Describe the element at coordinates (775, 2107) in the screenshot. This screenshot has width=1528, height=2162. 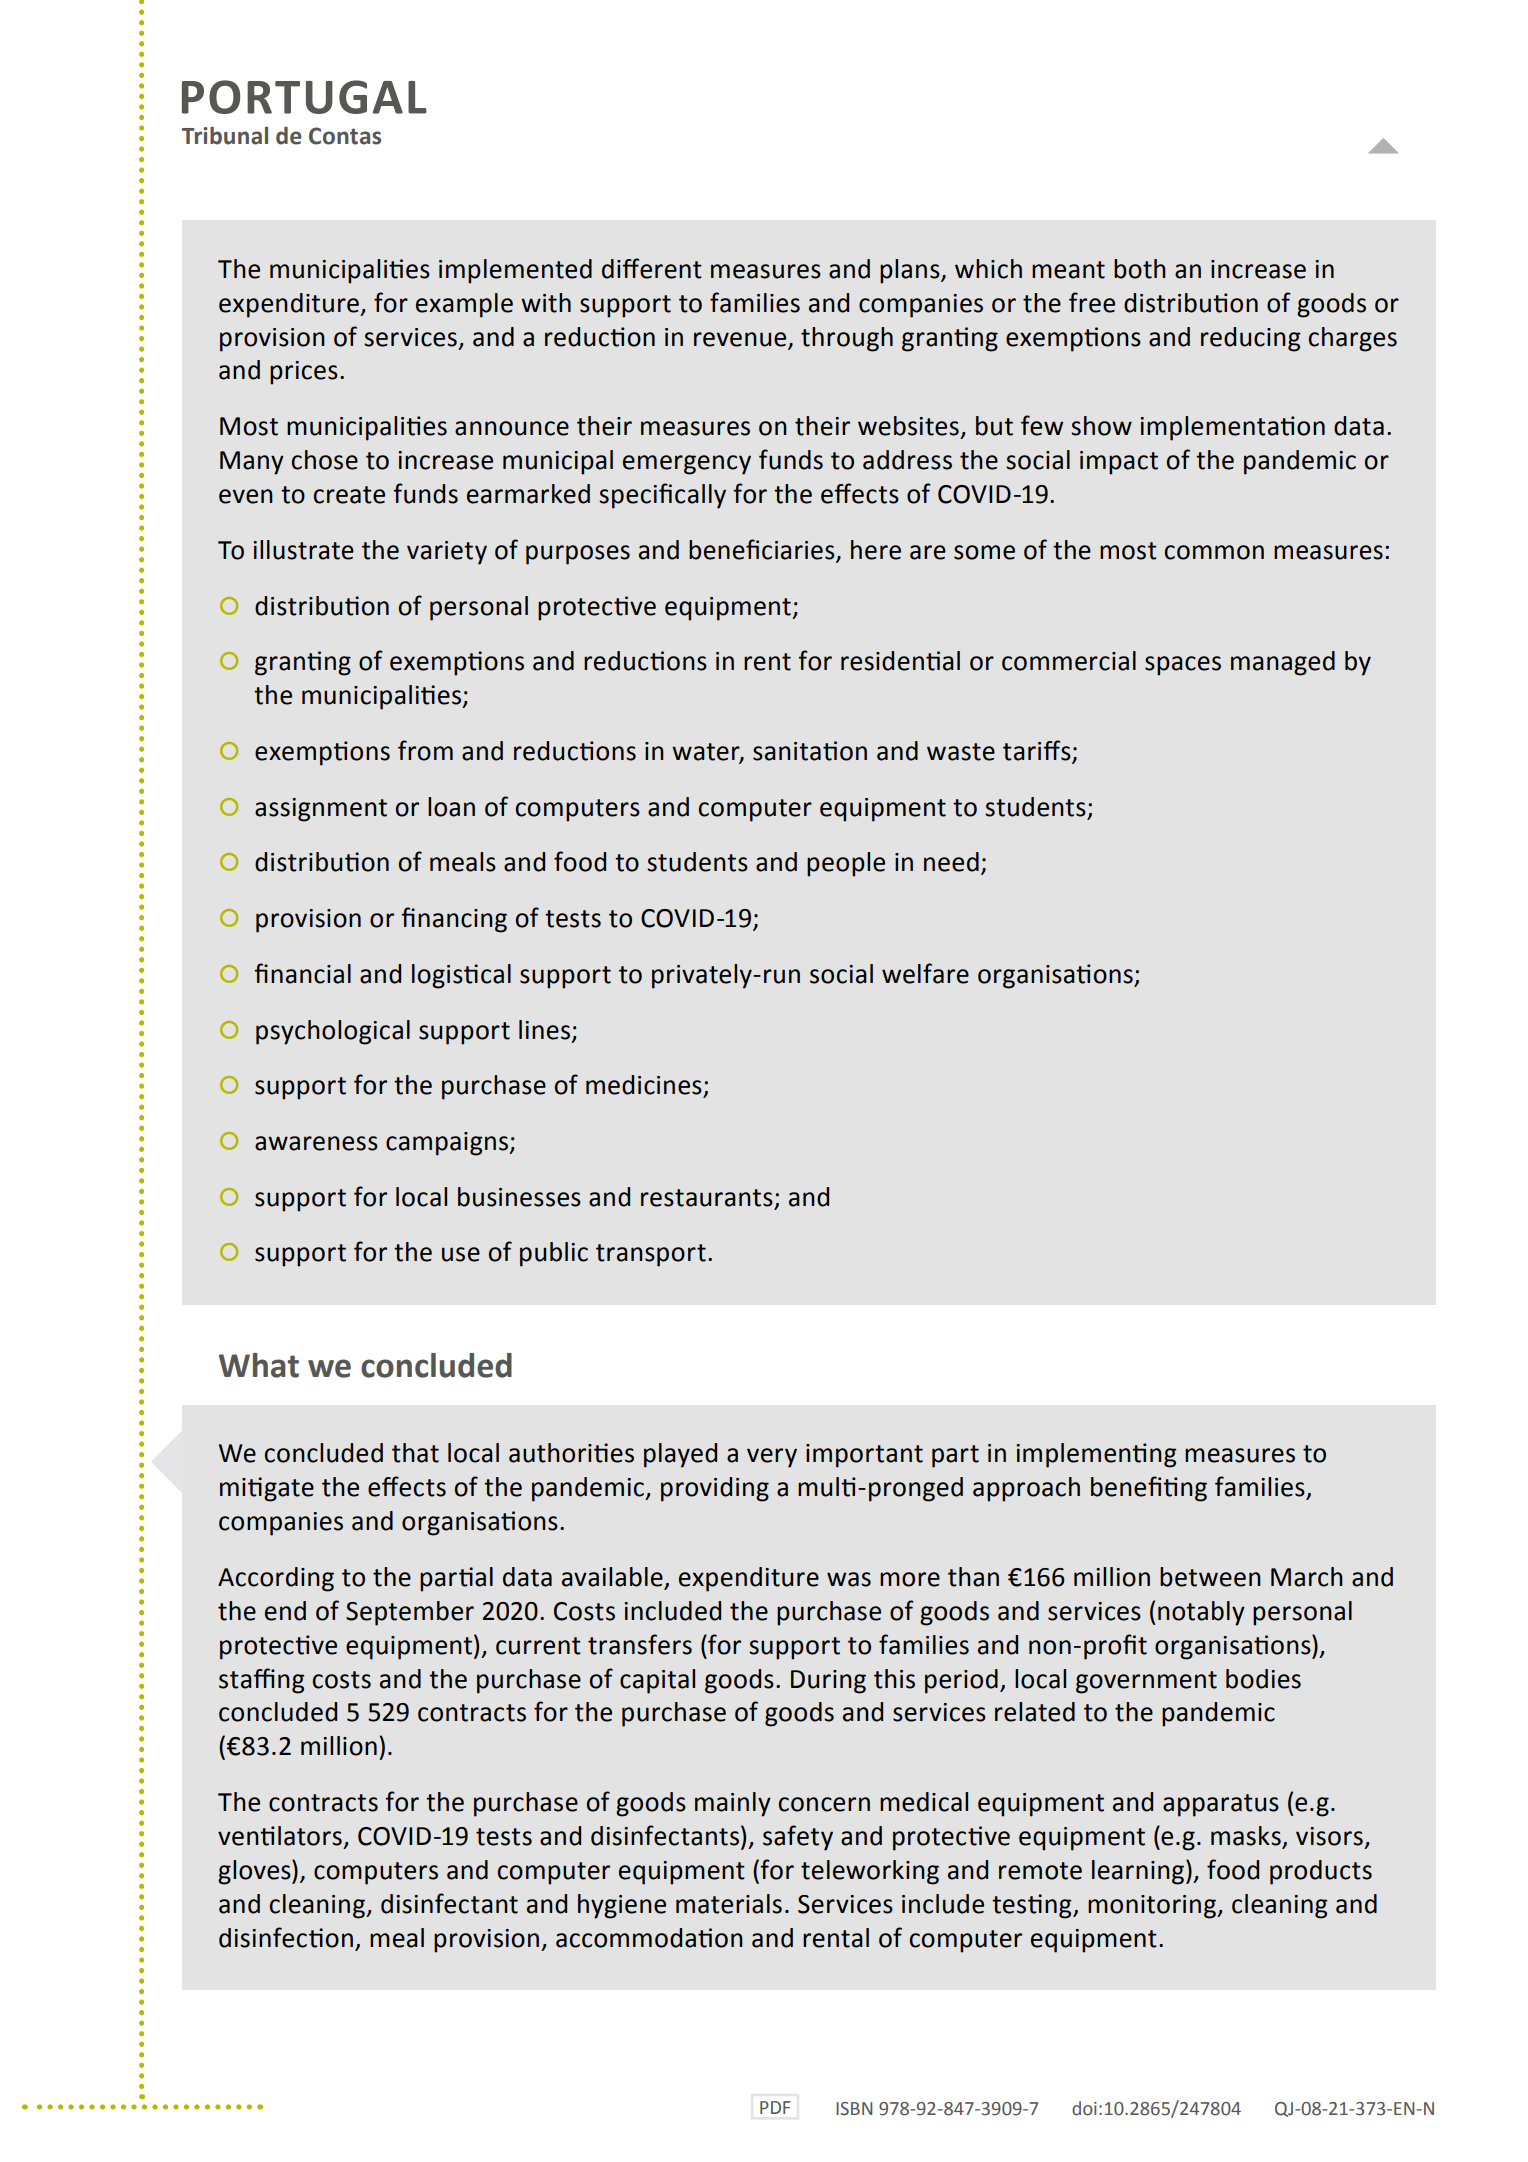
I see `PDF` at that location.
